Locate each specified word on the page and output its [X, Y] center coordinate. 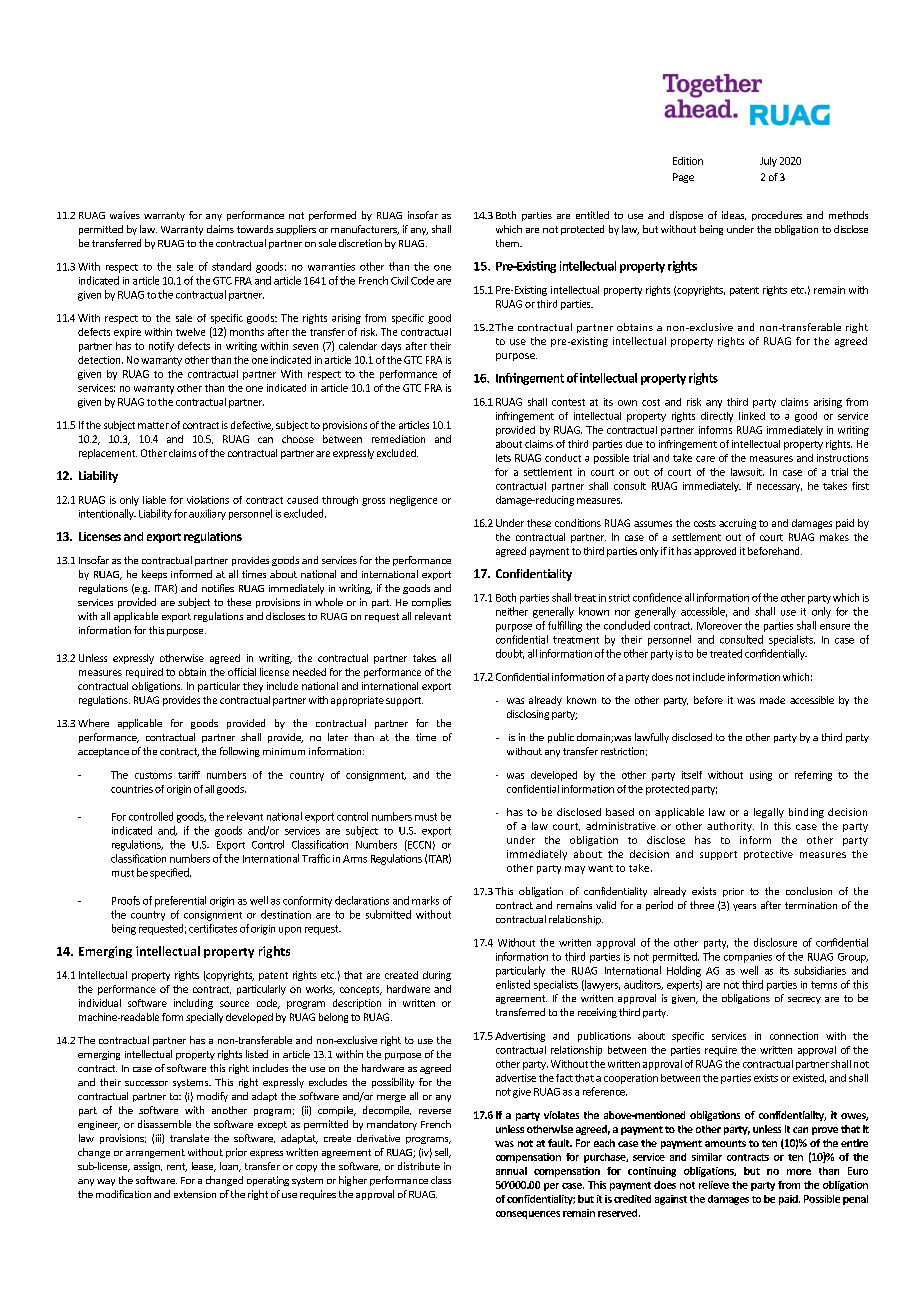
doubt [510, 654]
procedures [777, 216]
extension [195, 1194]
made [772, 700]
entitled [592, 215]
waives [125, 215]
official [242, 672]
